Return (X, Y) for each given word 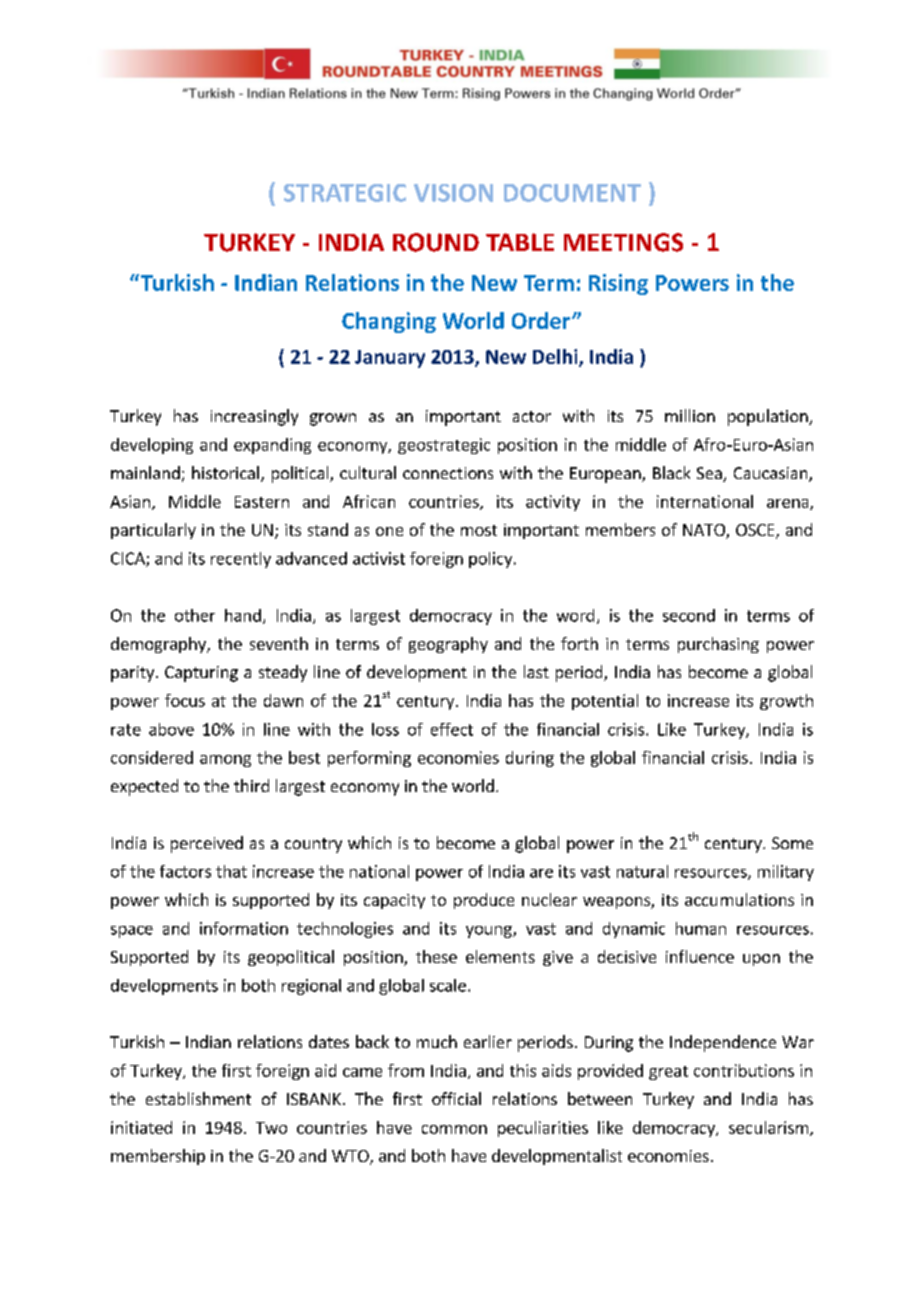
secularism (768, 1127)
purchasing (718, 645)
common (454, 1129)
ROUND (436, 242)
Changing (389, 322)
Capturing (201, 674)
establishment (198, 1098)
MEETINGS (623, 242)
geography (448, 645)
